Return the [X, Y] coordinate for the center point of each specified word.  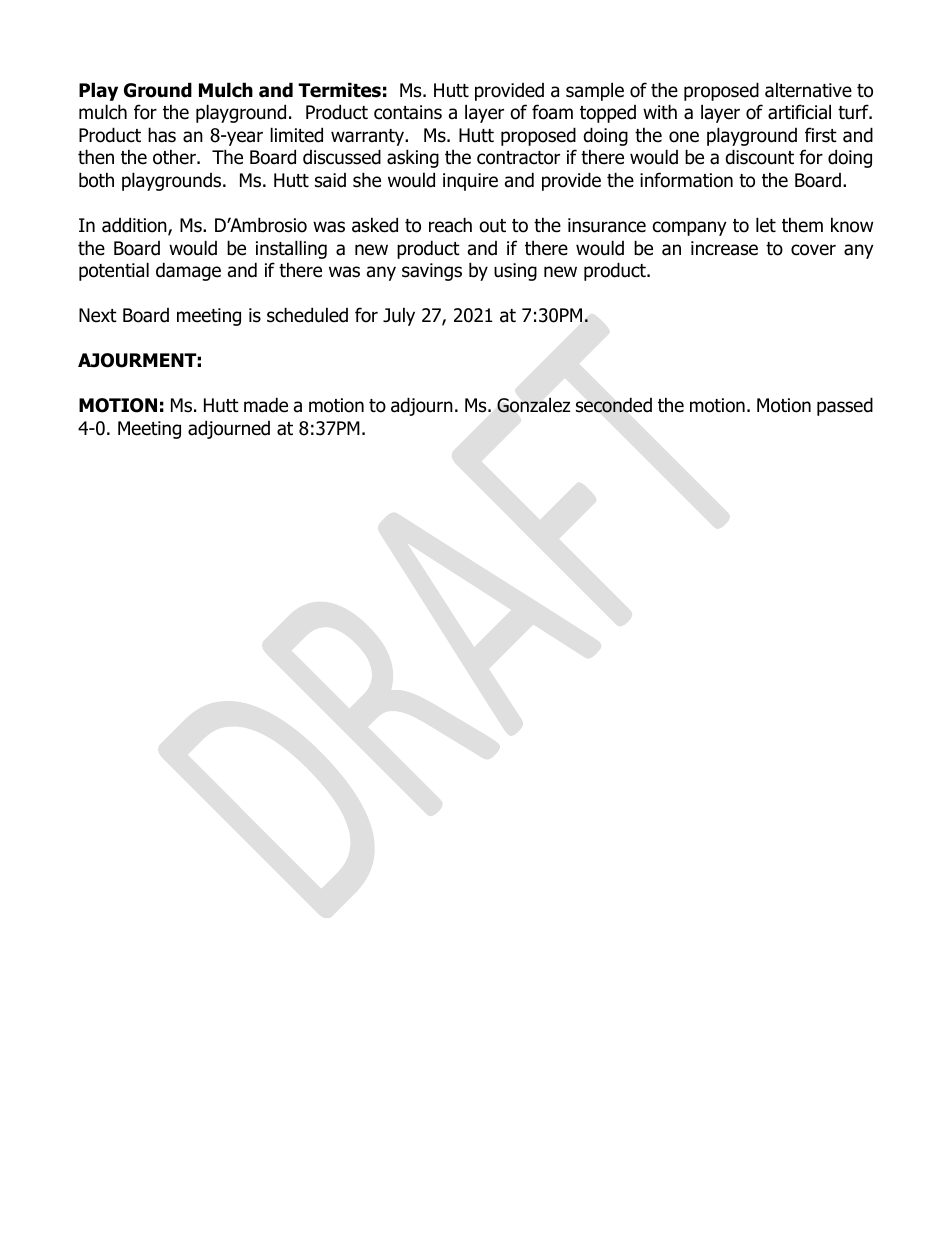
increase [724, 248]
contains [408, 112]
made [266, 405]
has [162, 135]
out [492, 226]
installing [291, 249]
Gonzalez [533, 405]
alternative [808, 90]
